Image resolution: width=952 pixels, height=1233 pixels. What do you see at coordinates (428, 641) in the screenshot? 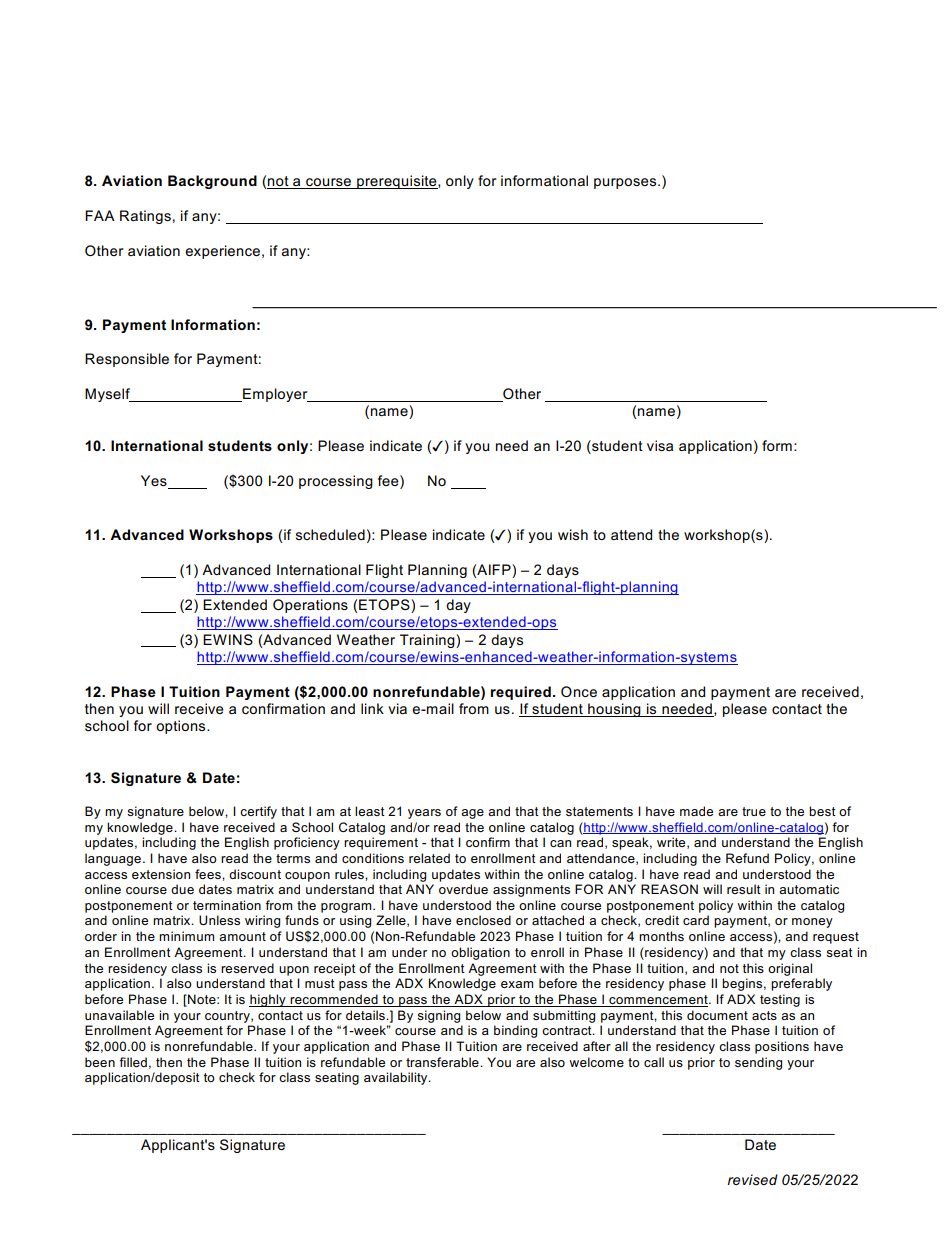
I see `Training` at bounding box center [428, 641].
